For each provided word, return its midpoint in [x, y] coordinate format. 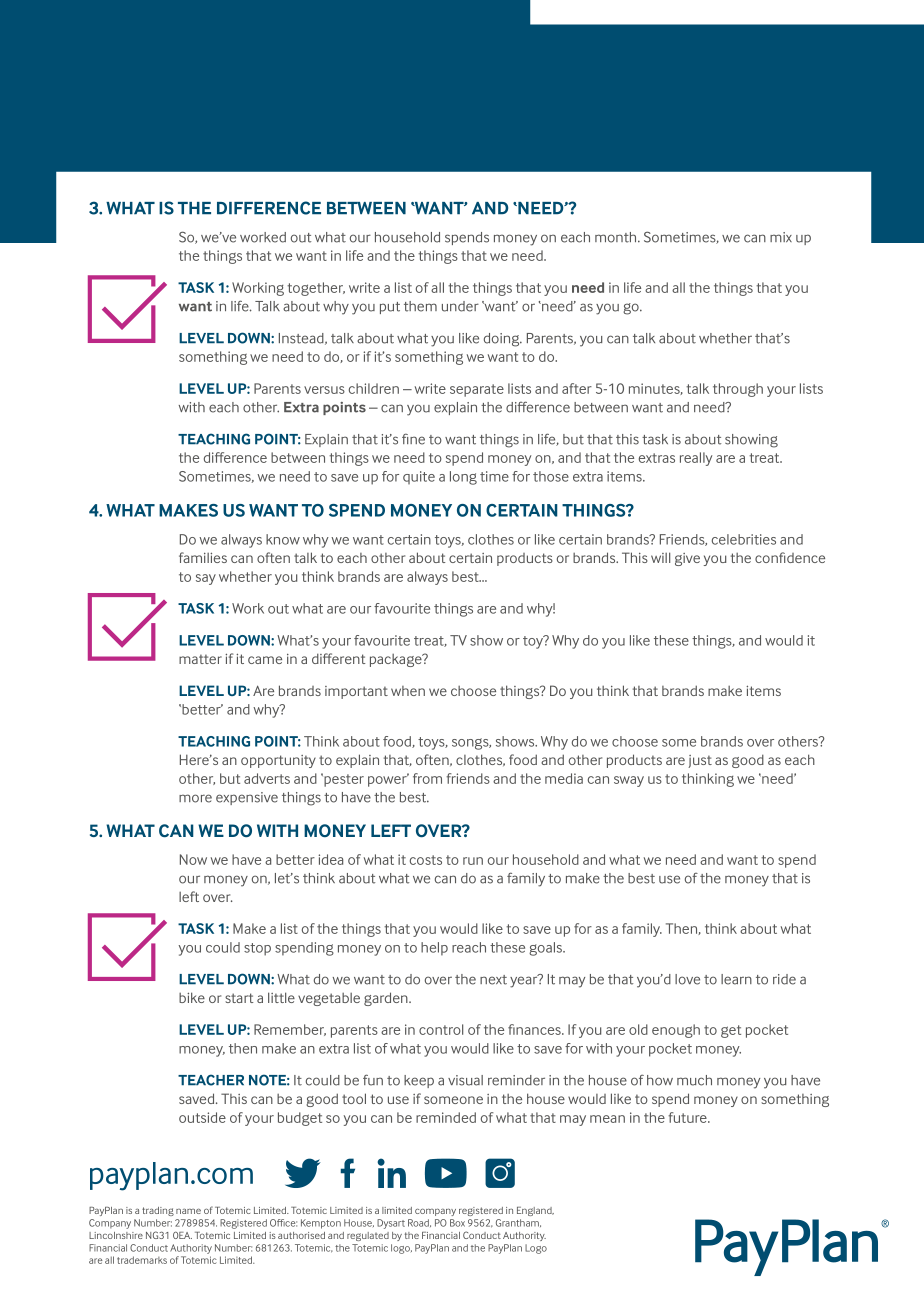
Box [457, 1223]
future [688, 1117]
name [188, 1211]
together [316, 289]
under [460, 306]
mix [781, 237]
